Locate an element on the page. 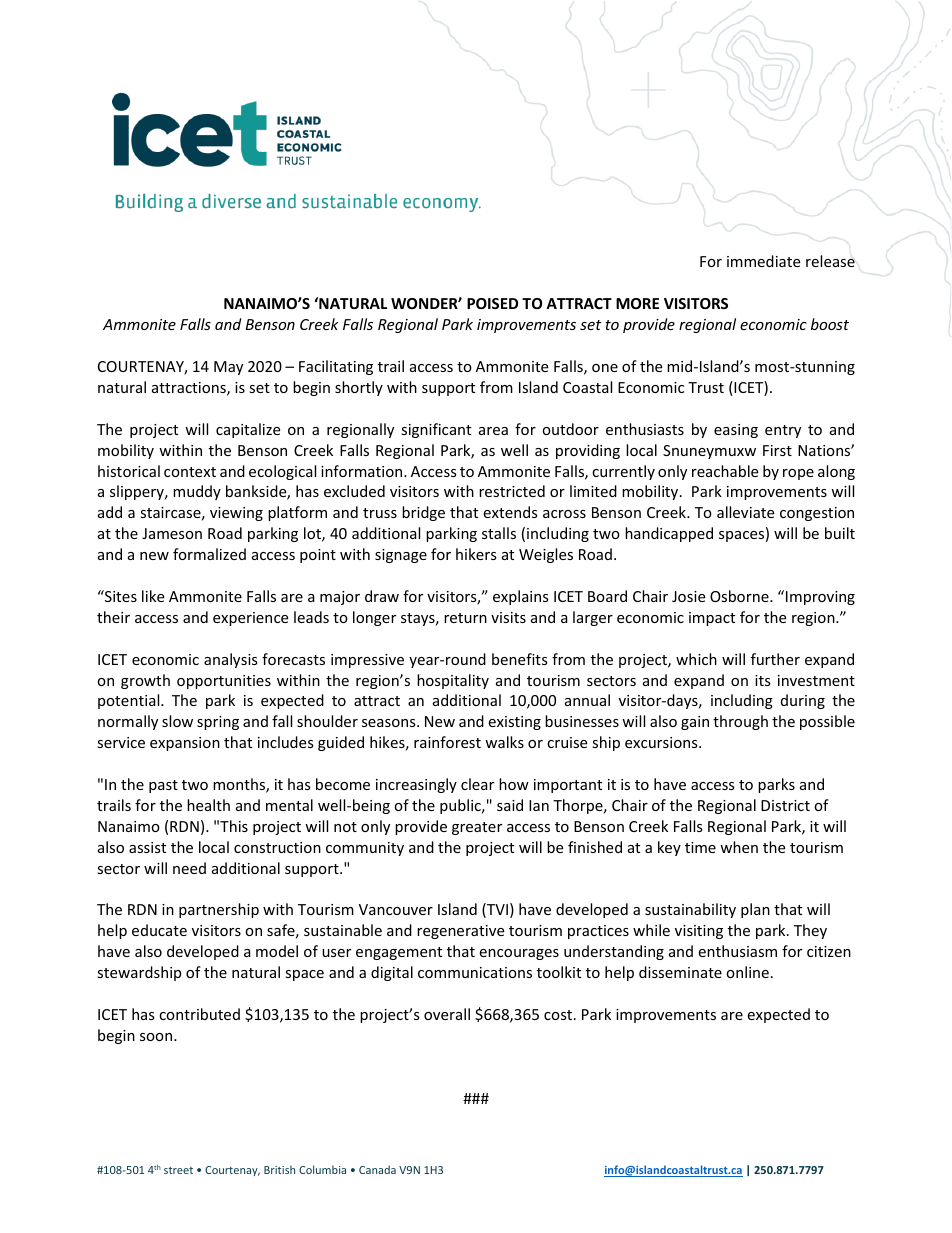 The width and height of the page is (952, 1233). formalized is located at coordinates (209, 554).
